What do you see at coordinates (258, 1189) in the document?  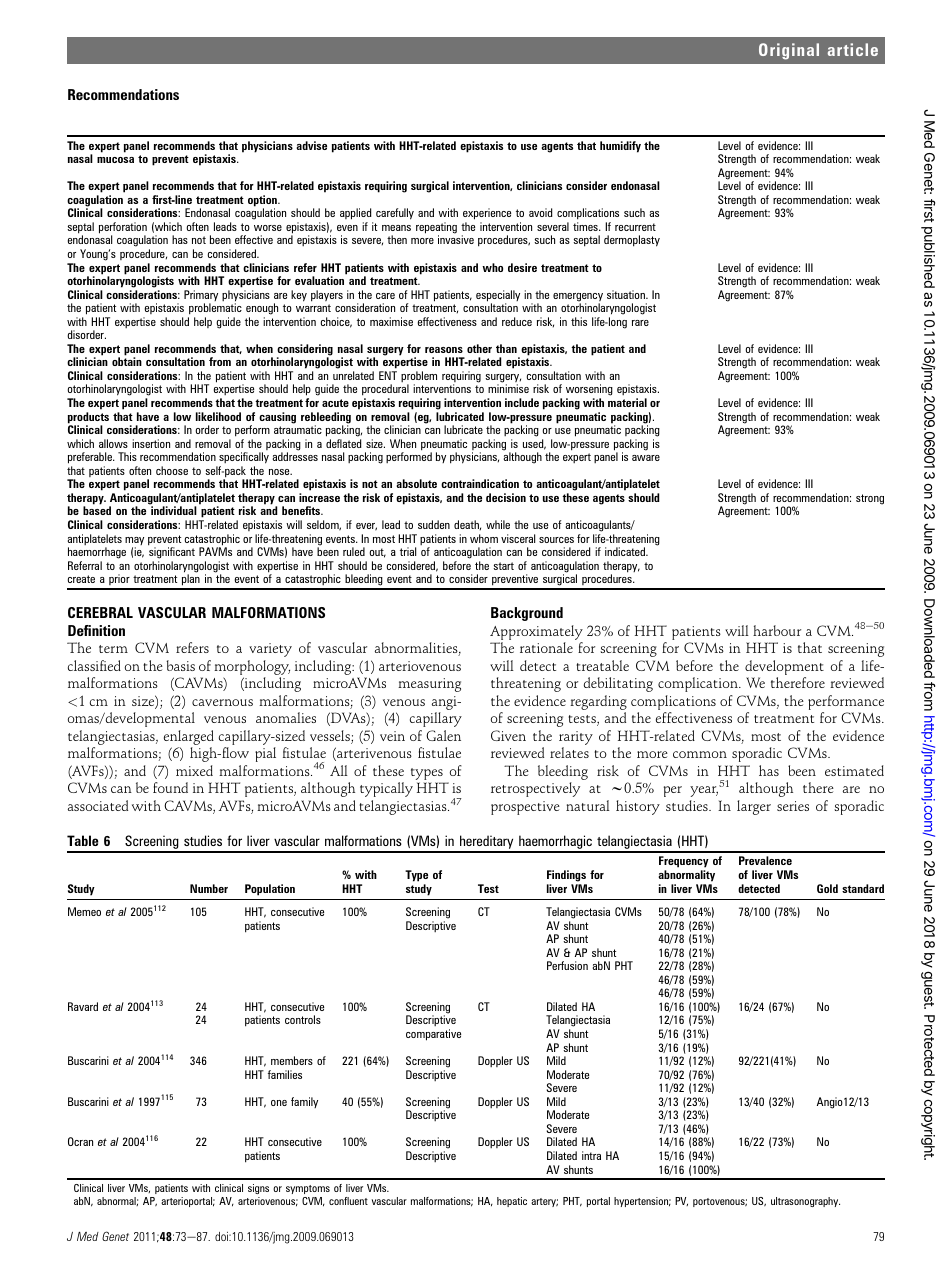 I see `signs` at bounding box center [258, 1189].
